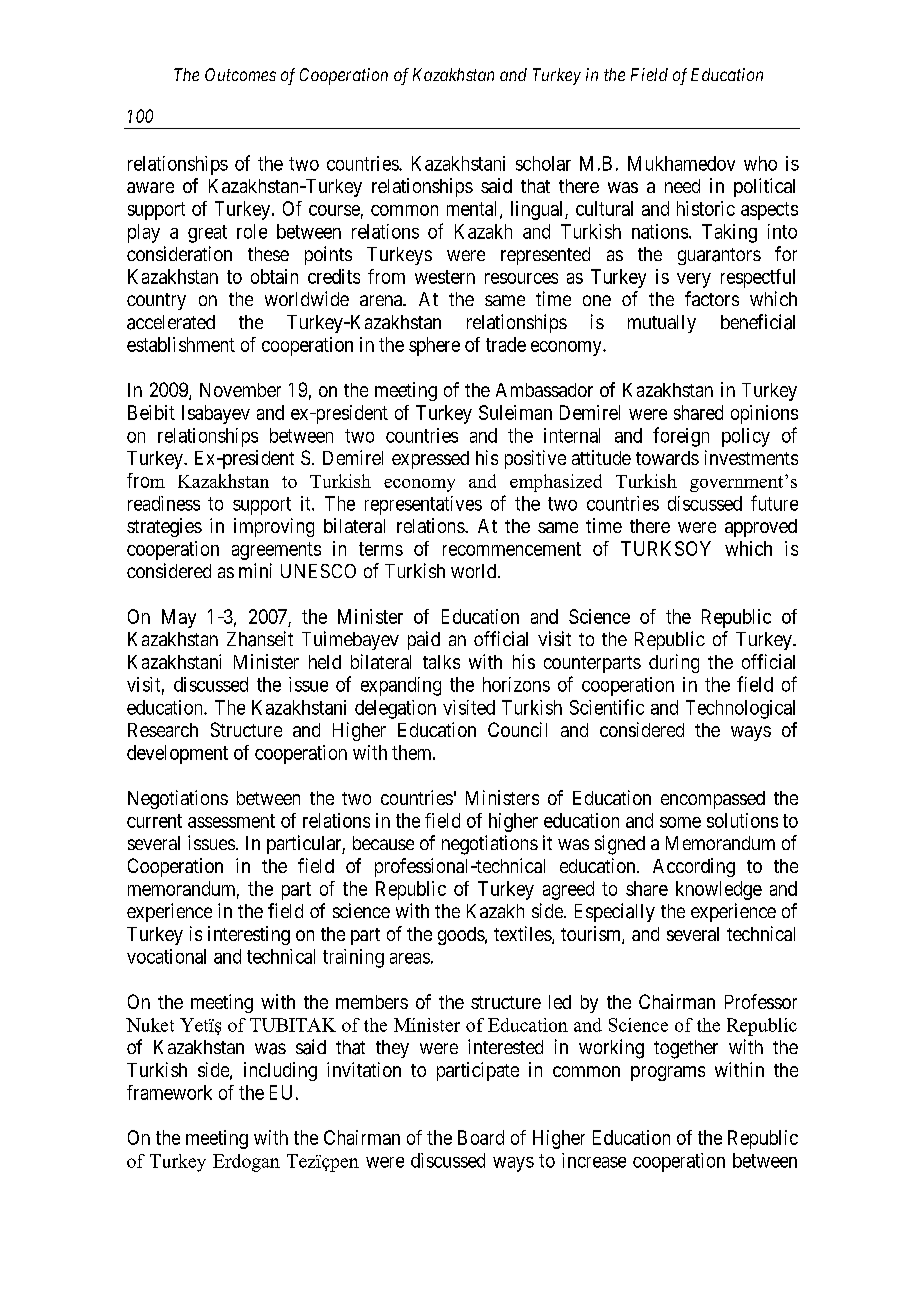 The width and height of the image is (924, 1305). Describe the element at coordinates (240, 74) in the image. I see `Outcomes` at that location.
